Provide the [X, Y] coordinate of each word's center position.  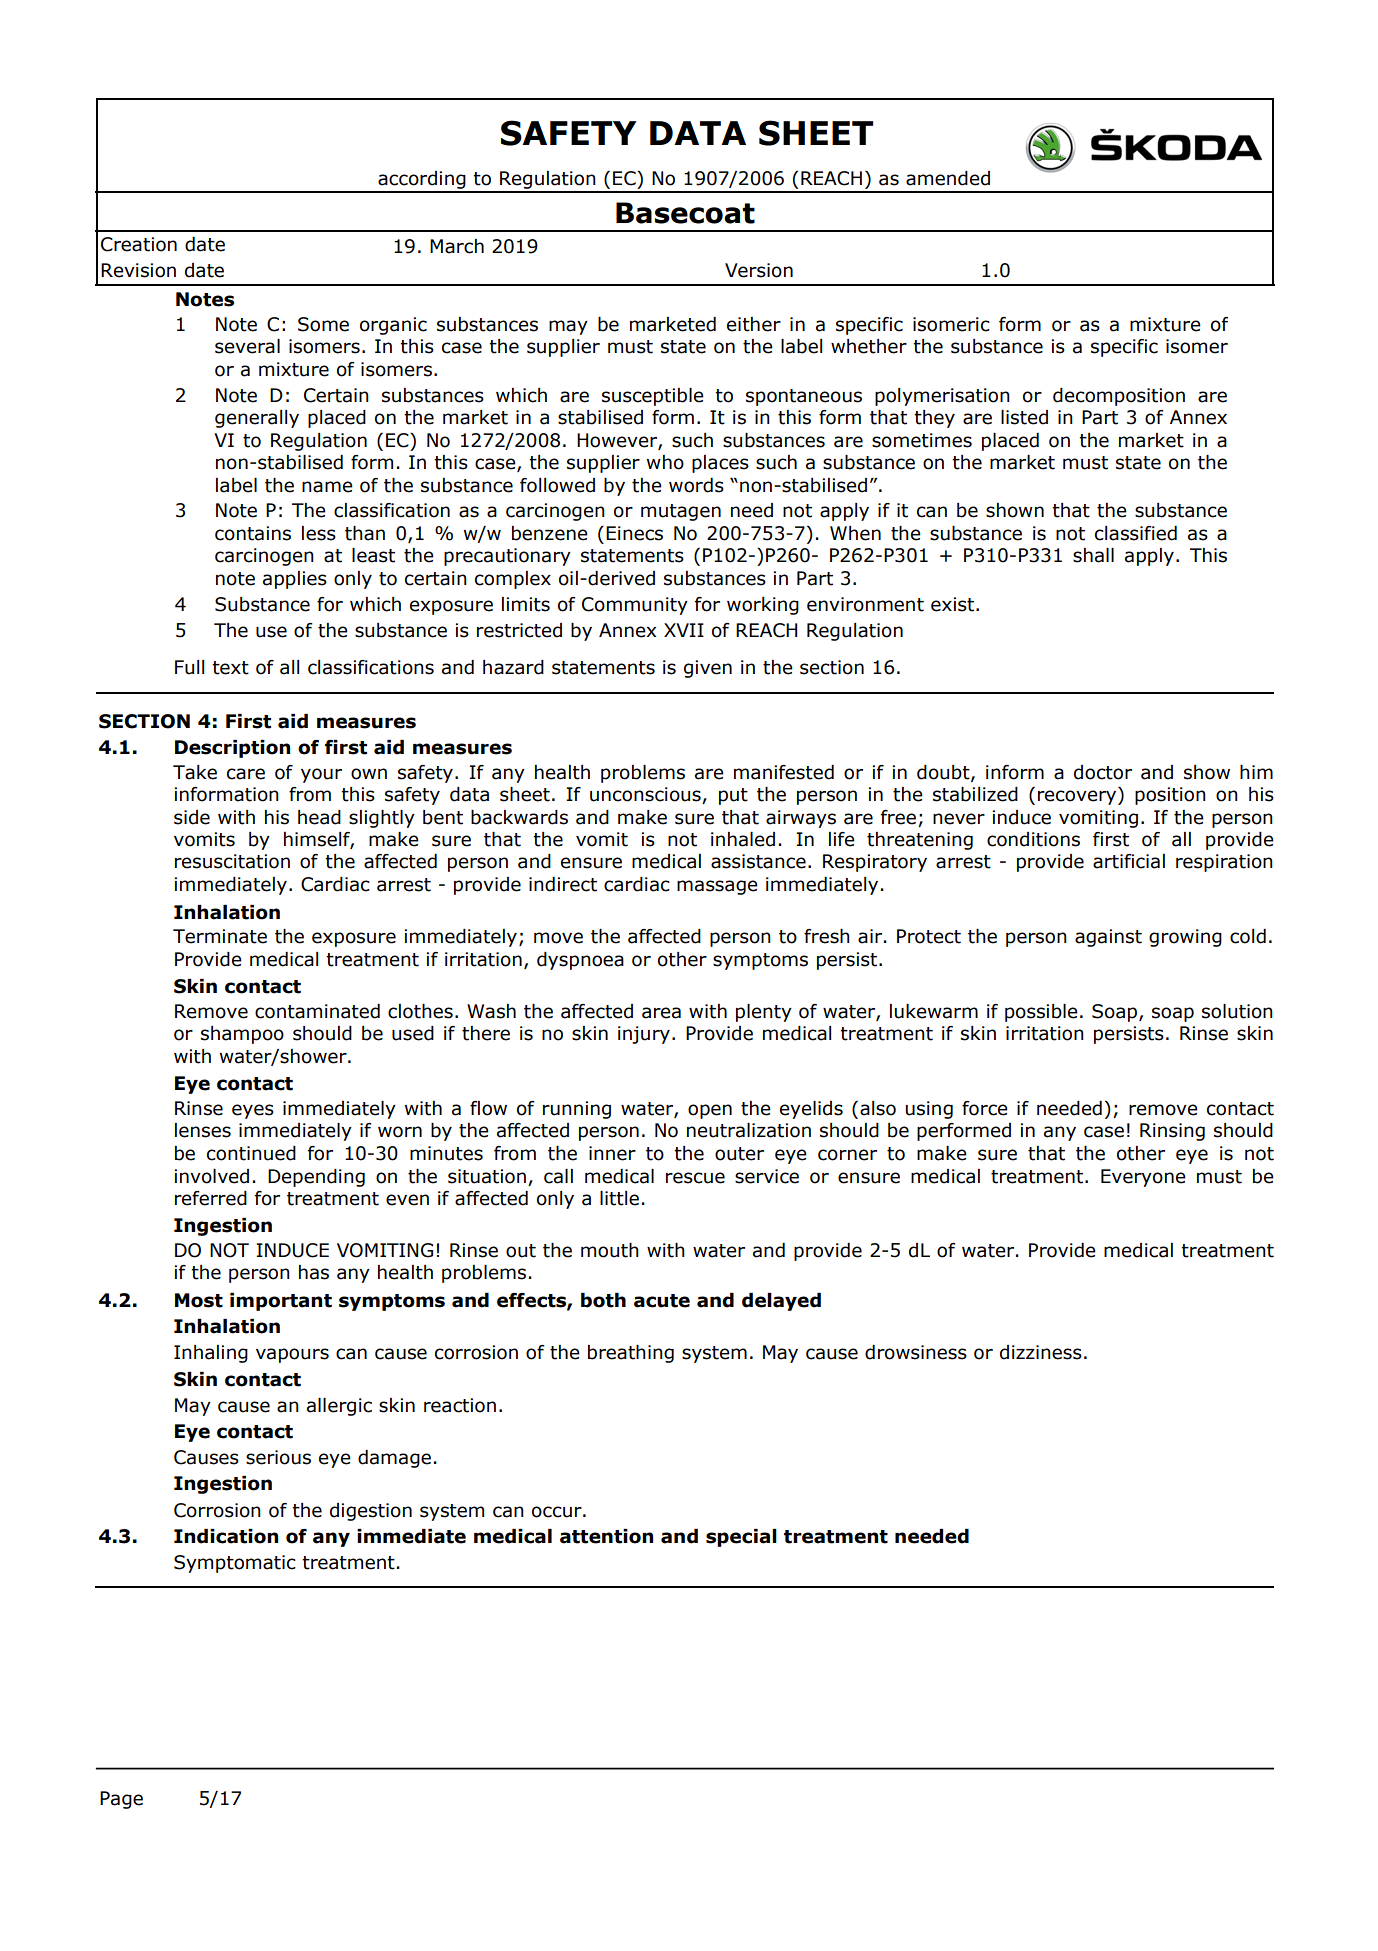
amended [948, 178]
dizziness [1041, 1352]
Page [121, 1800]
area [661, 1013]
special [741, 1538]
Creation [139, 244]
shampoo [242, 1035]
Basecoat [685, 213]
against [1108, 938]
